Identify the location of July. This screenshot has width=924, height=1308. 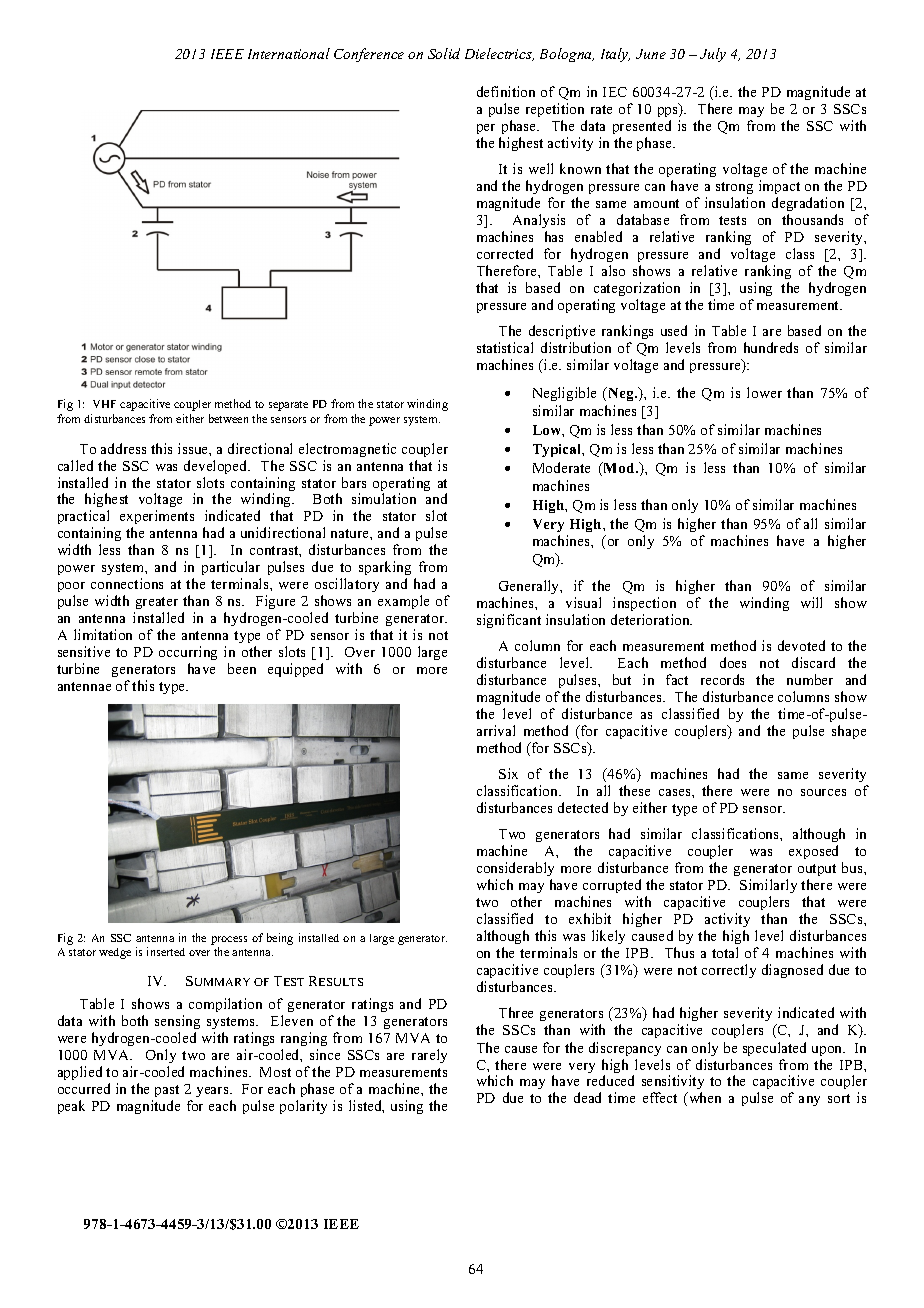
(713, 55).
